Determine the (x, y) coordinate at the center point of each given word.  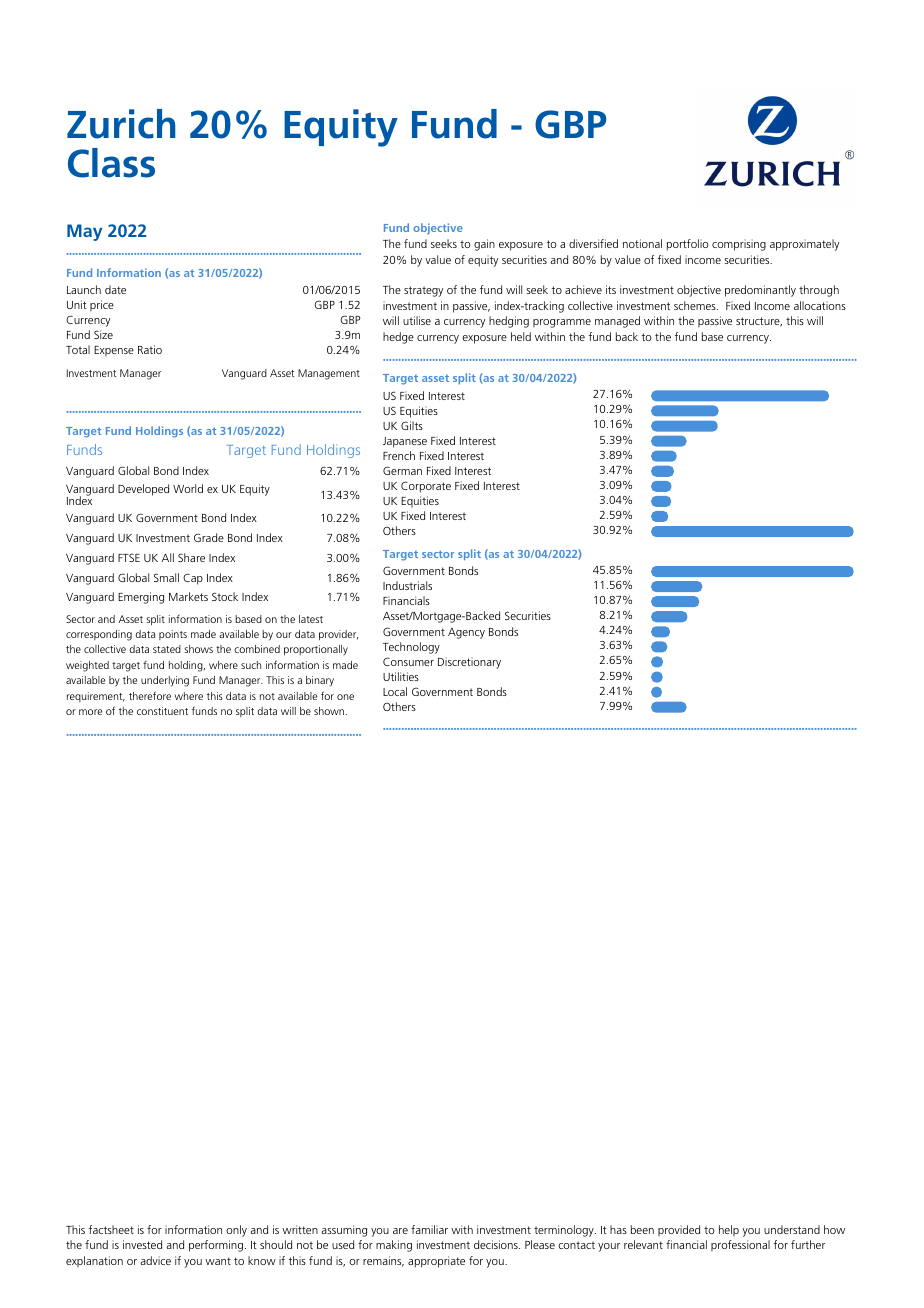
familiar (429, 1229)
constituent (162, 711)
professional (740, 1245)
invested (142, 1244)
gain (484, 245)
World (188, 488)
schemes (696, 305)
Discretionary (469, 663)
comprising (739, 245)
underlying (165, 681)
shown (330, 711)
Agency (466, 633)
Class (111, 163)
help (729, 1230)
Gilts (412, 425)
